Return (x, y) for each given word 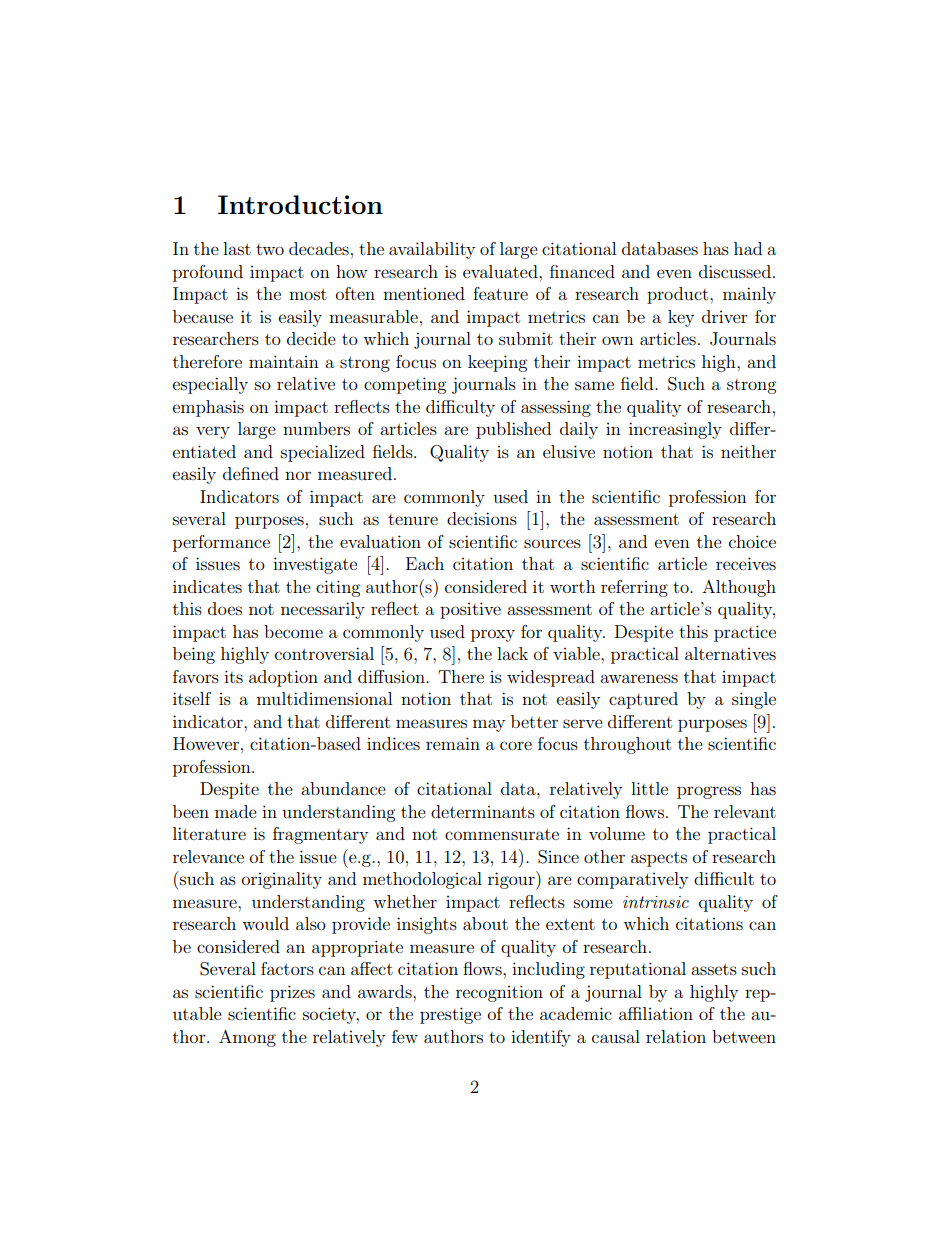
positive (470, 610)
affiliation (656, 1013)
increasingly (675, 430)
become (293, 631)
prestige (450, 1015)
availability (432, 250)
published (513, 430)
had (748, 248)
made (236, 811)
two (270, 249)
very (213, 432)
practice (745, 633)
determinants (483, 811)
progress (709, 792)
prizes (292, 993)
